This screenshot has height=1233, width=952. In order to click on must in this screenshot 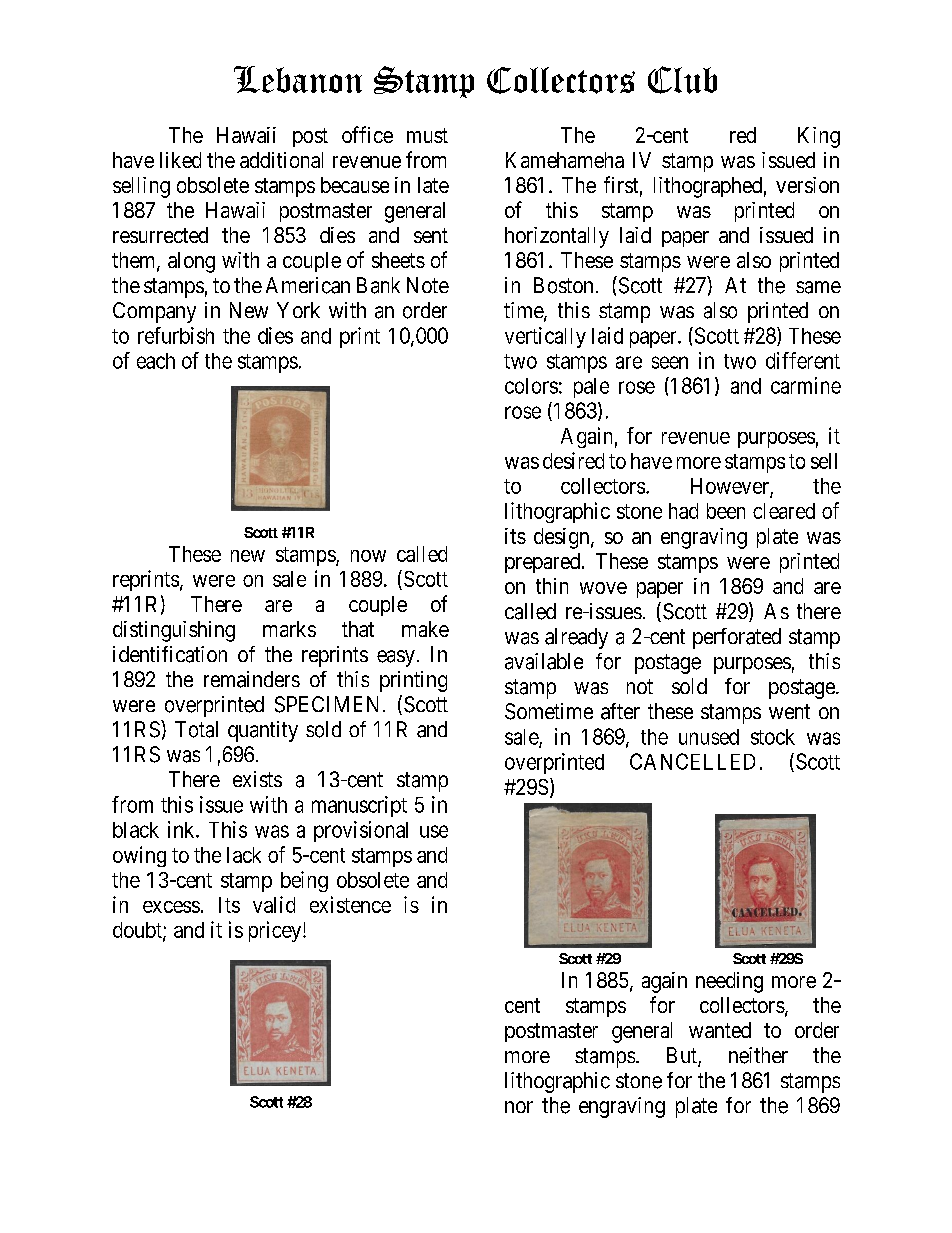, I will do `click(427, 135)`.
